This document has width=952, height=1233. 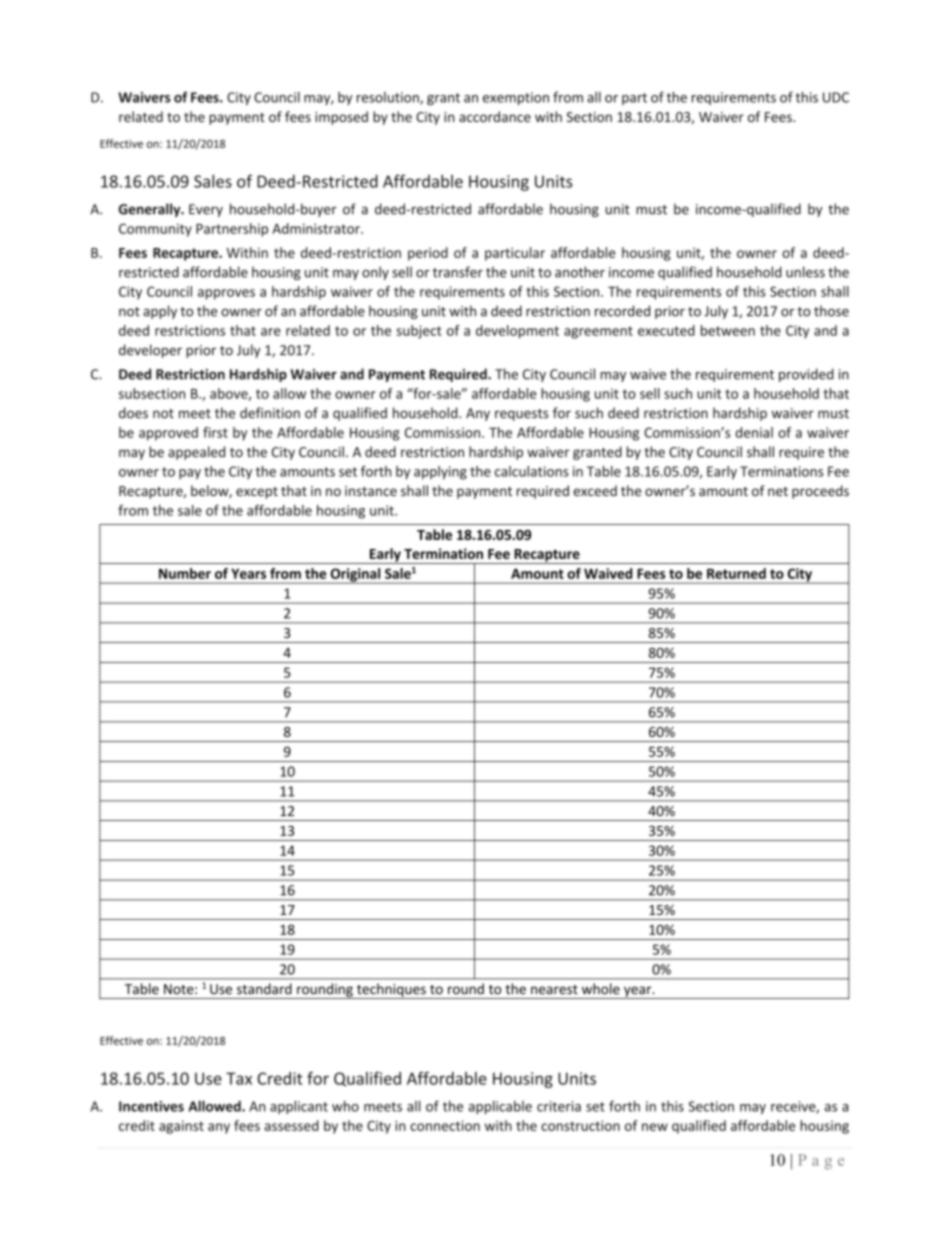 I want to click on Every, so click(x=206, y=210).
